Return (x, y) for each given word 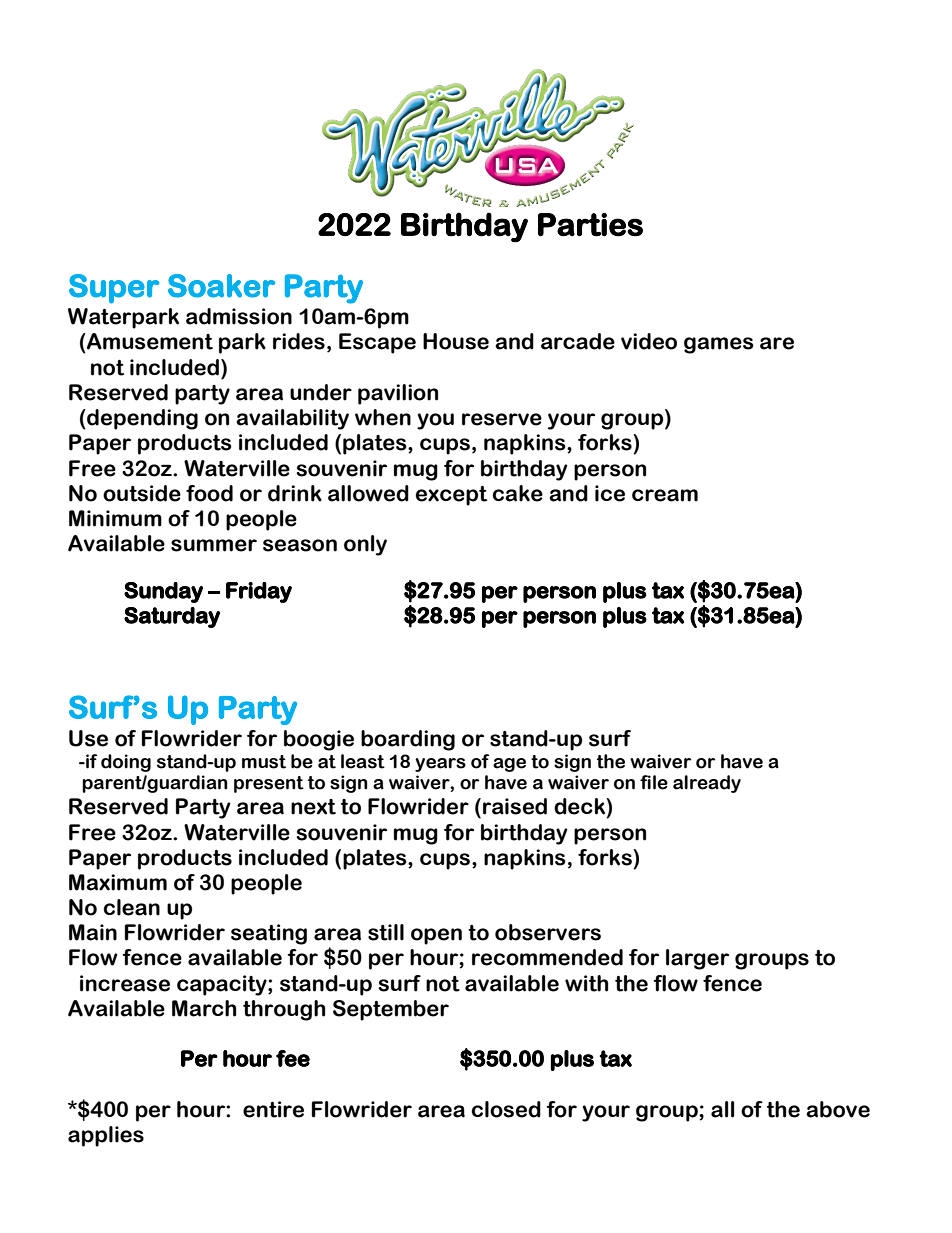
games (719, 345)
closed (506, 1109)
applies (106, 1136)
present (269, 784)
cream (665, 495)
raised (515, 806)
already (707, 784)
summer (214, 545)
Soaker (221, 286)
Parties (590, 225)
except (451, 496)
